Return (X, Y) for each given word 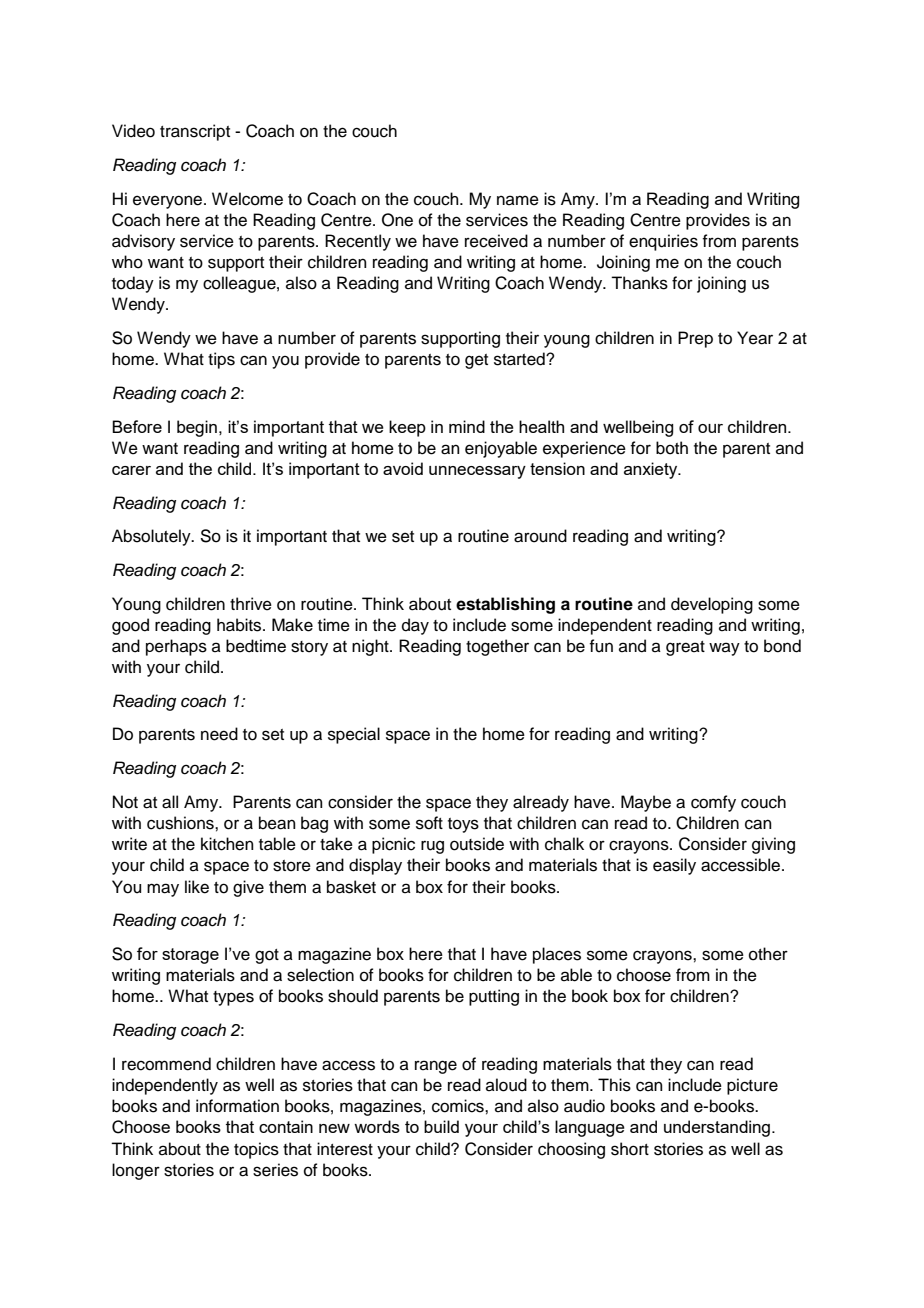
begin (197, 428)
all (170, 802)
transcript (195, 132)
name (518, 200)
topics (256, 1150)
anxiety (652, 470)
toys (463, 825)
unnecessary (477, 472)
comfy (713, 803)
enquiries (663, 242)
